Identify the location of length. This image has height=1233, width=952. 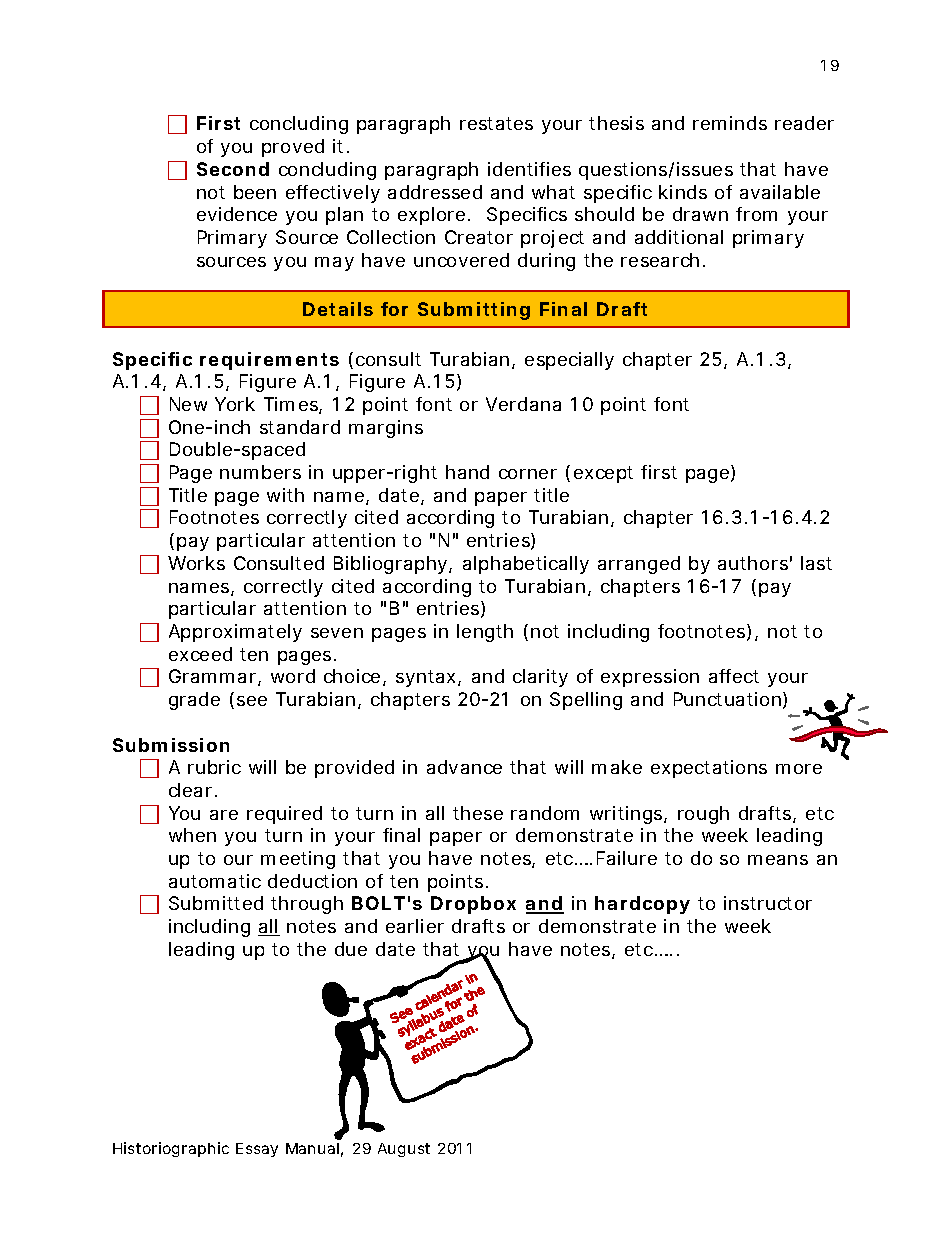
(485, 633).
